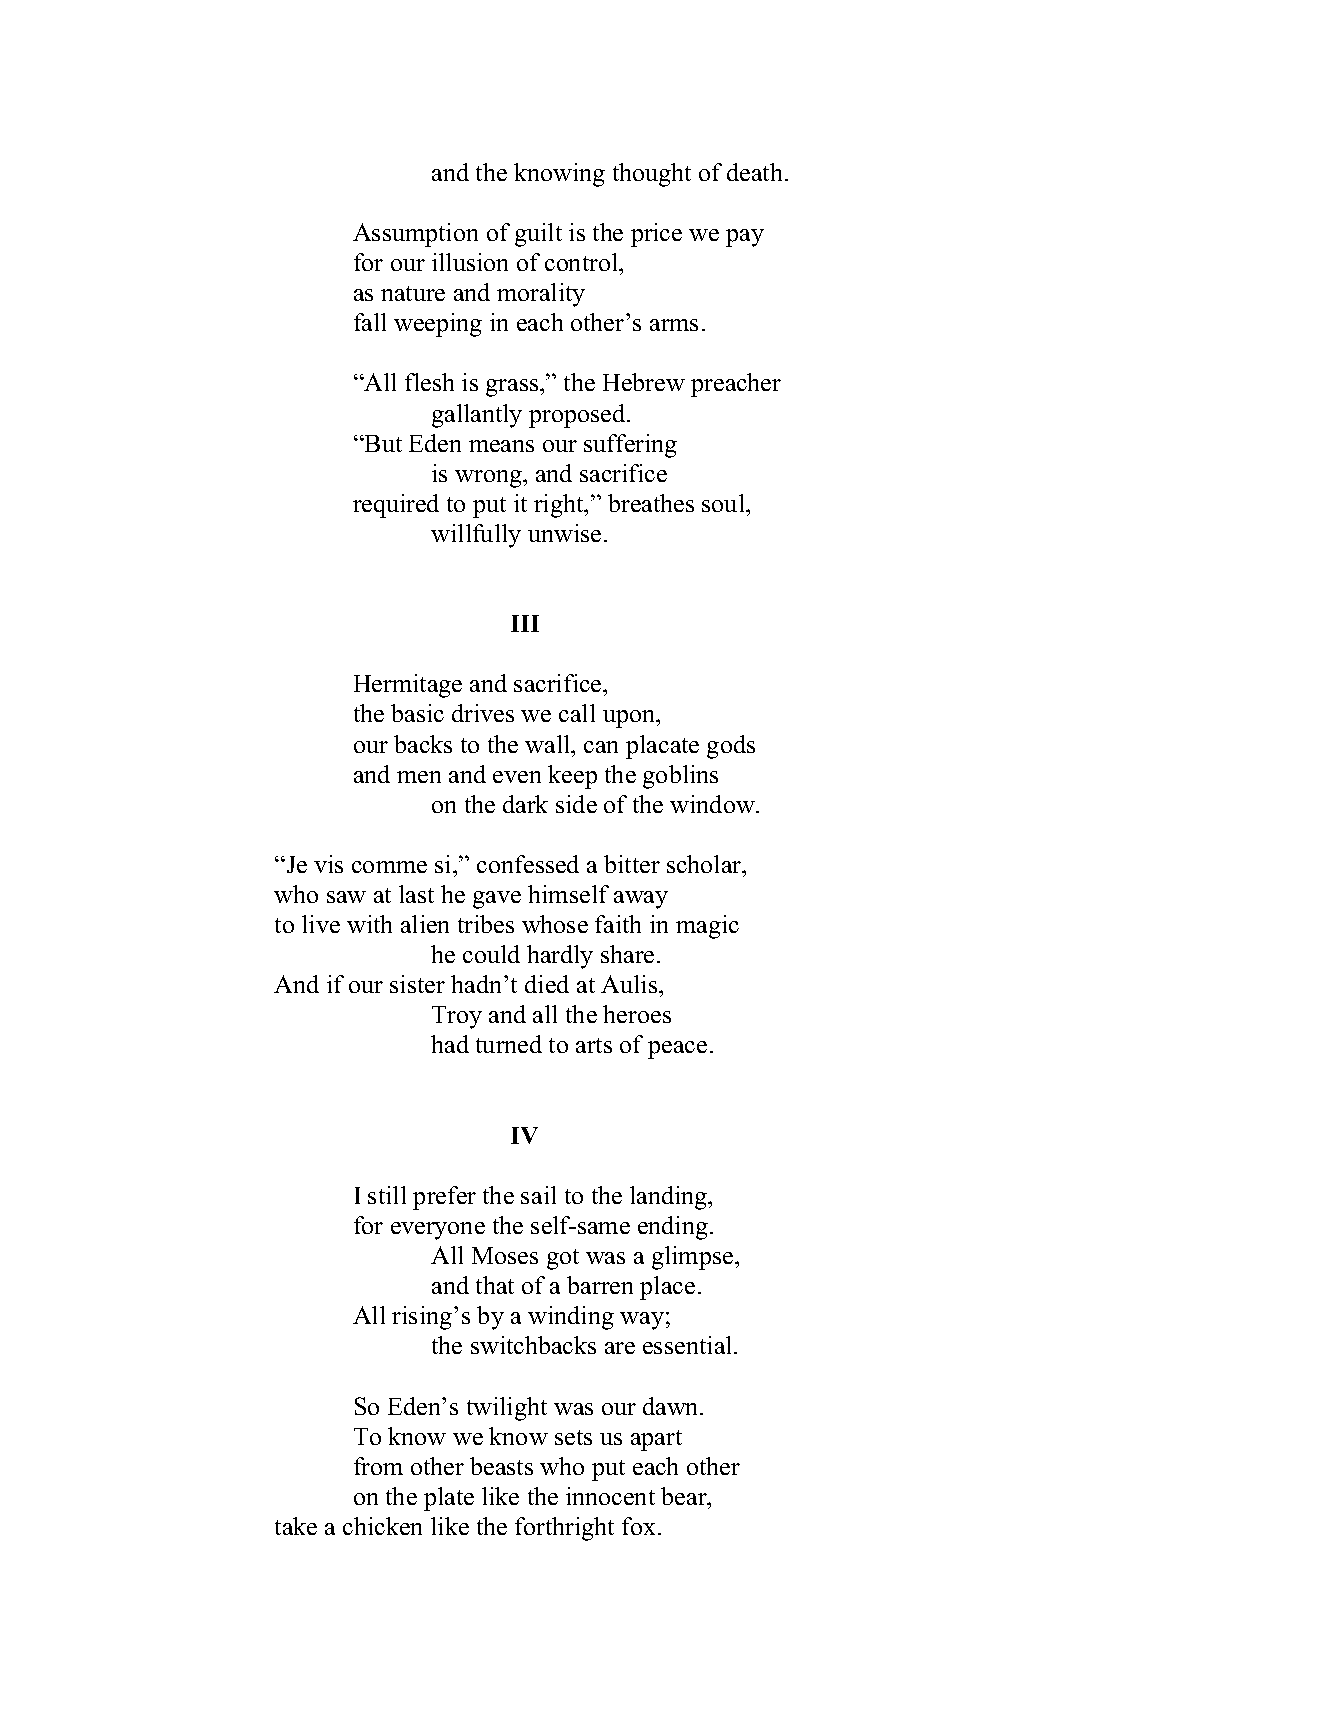  Describe the element at coordinates (509, 1044) in the image. I see `turned` at that location.
